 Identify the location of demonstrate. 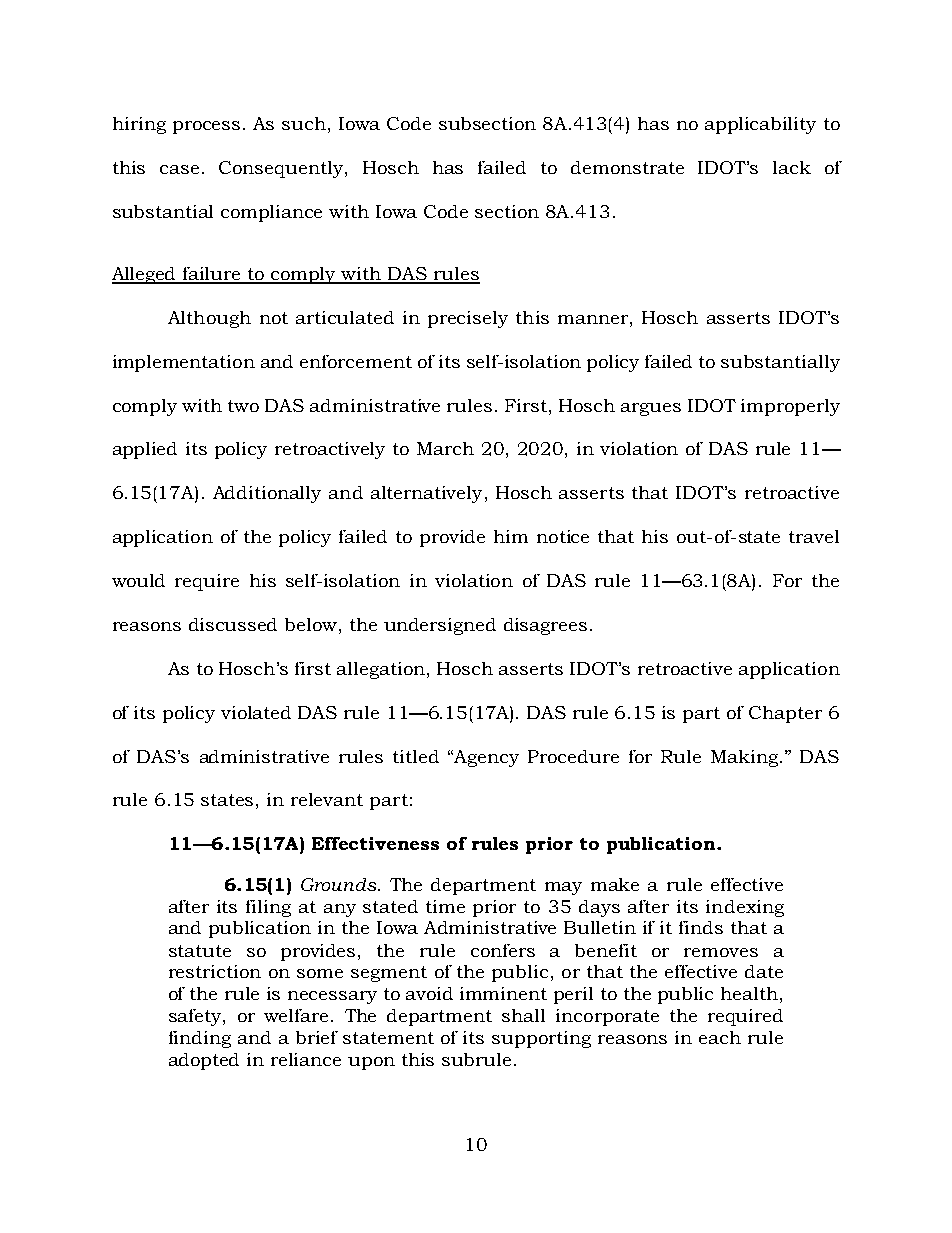
(627, 167).
